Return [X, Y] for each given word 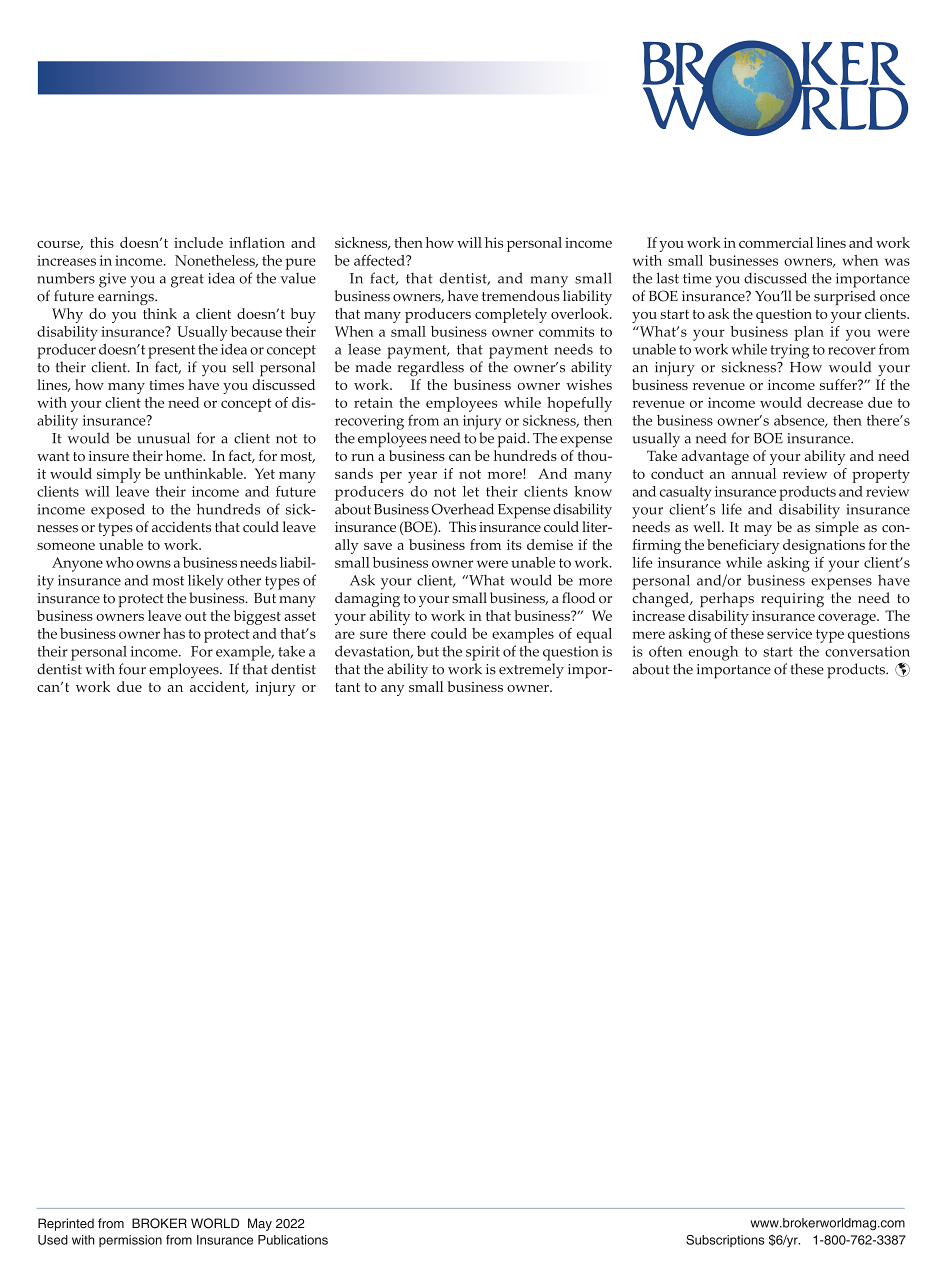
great [187, 281]
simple [837, 528]
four [132, 669]
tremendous [521, 296]
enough [713, 653]
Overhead [462, 509]
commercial [776, 242]
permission [130, 1241]
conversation [867, 651]
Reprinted [66, 1224]
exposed [118, 511]
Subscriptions [725, 1241]
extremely [531, 670]
